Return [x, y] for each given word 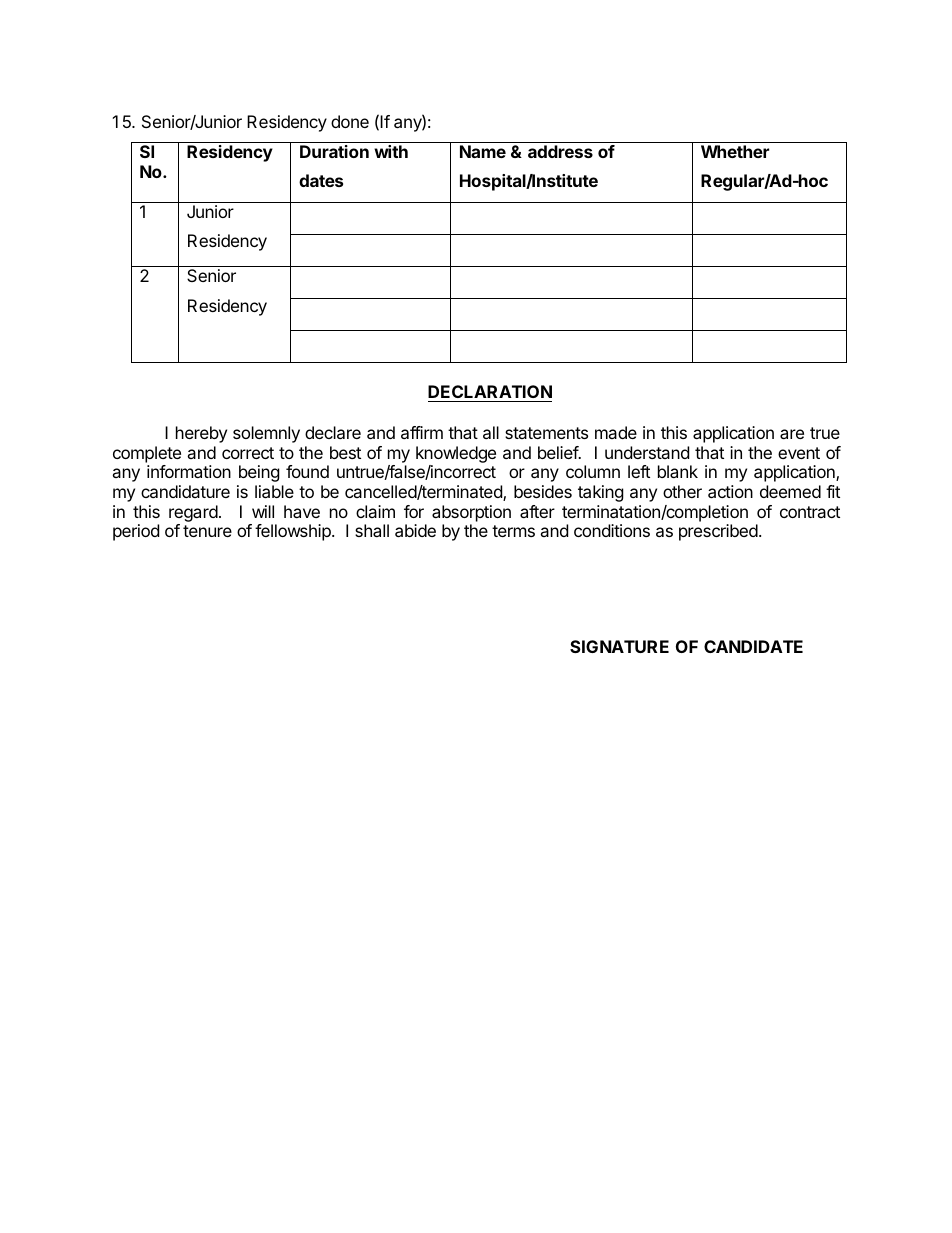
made [616, 432]
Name [483, 151]
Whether [735, 151]
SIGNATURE [619, 646]
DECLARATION [490, 393]
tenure [207, 531]
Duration [334, 151]
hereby [201, 434]
